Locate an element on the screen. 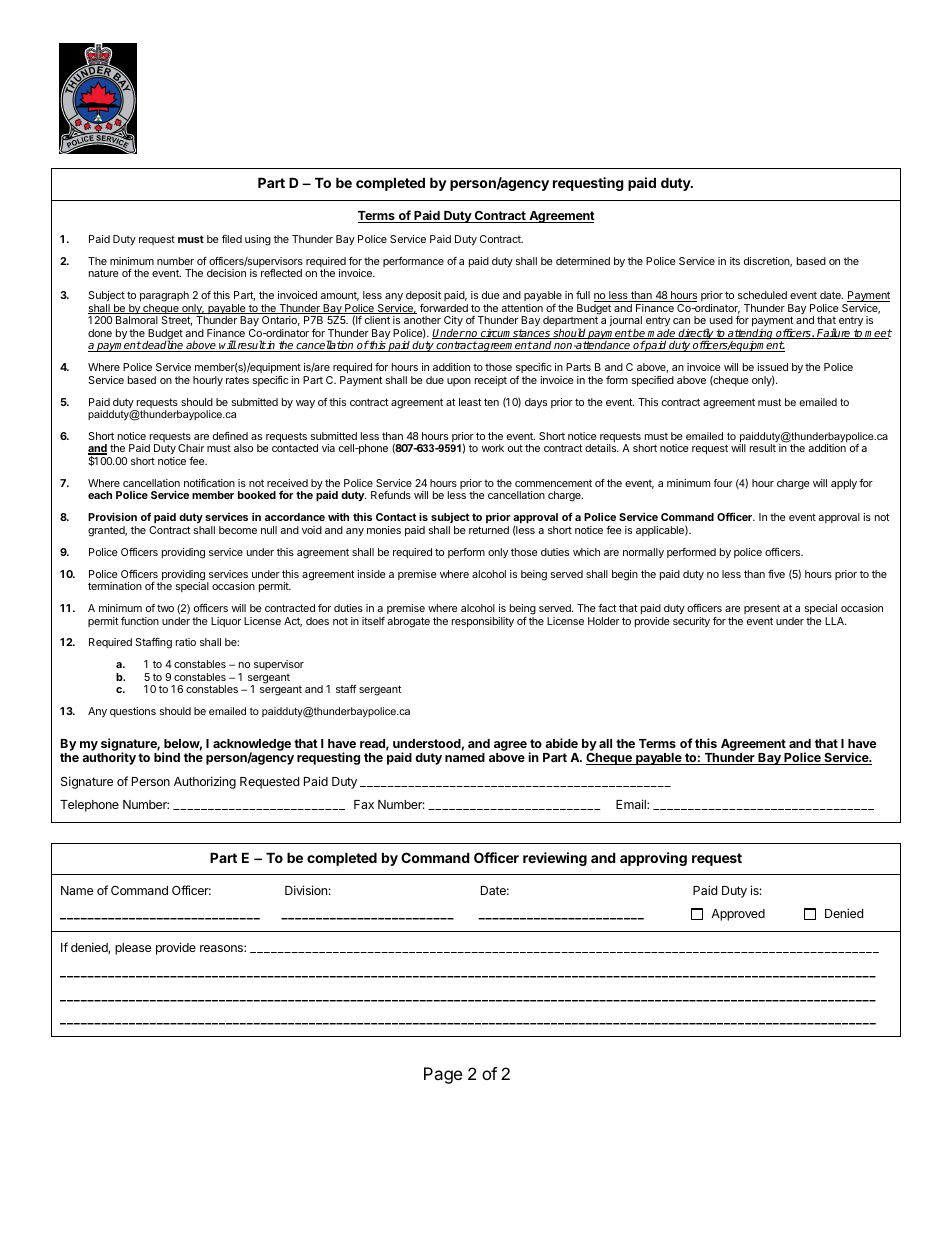  Page is located at coordinates (443, 1075).
